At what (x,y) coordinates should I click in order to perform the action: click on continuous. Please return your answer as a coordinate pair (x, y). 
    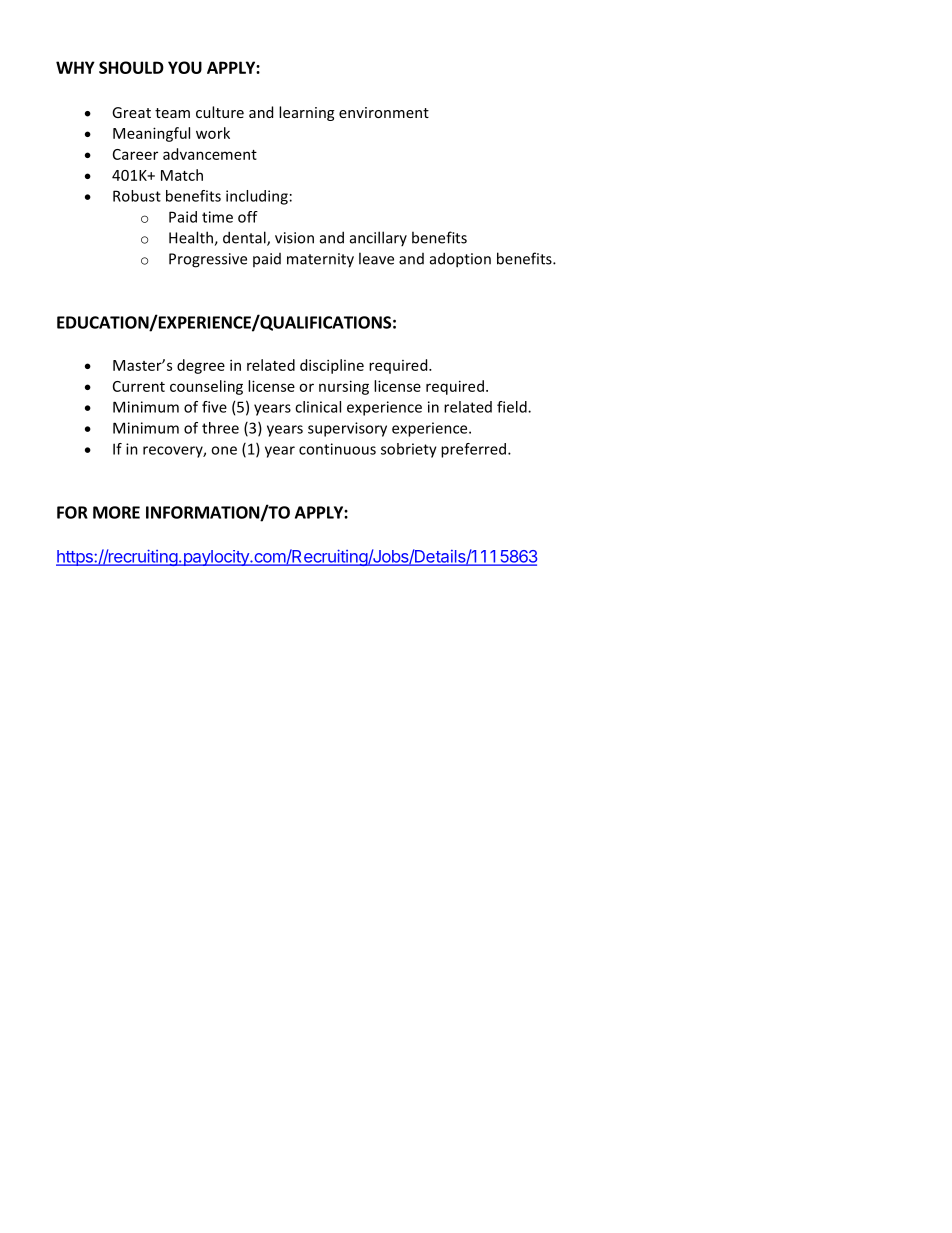
    Looking at the image, I should click on (337, 449).
